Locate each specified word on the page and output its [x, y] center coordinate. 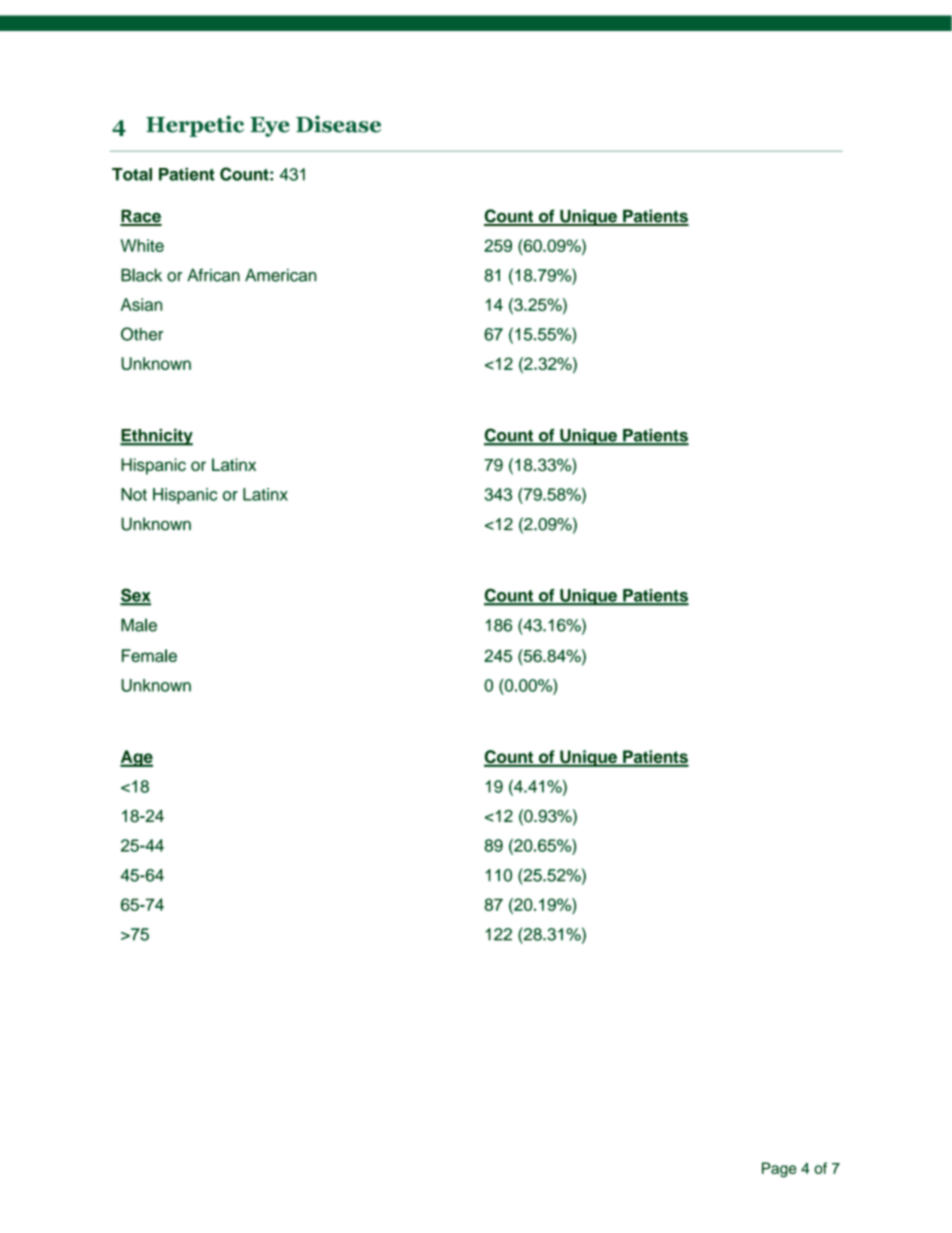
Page [779, 1169]
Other [142, 334]
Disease [338, 124]
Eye [270, 127]
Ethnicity [156, 437]
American [280, 275]
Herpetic [195, 126]
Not [134, 494]
